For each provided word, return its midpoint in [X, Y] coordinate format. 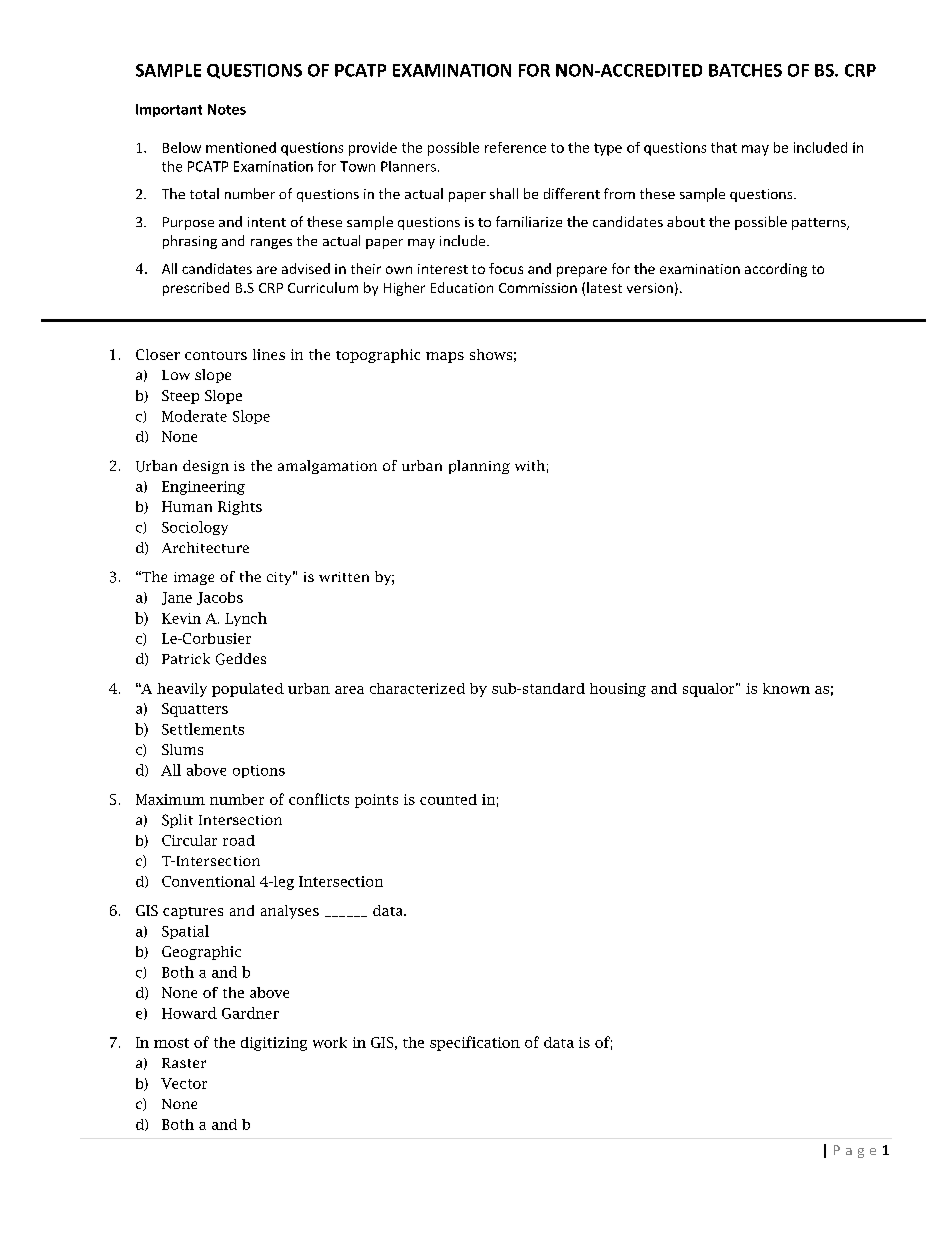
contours [216, 355]
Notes [227, 109]
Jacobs [220, 598]
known [786, 688]
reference [515, 147]
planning [479, 467]
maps [445, 357]
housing [618, 690]
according [776, 270]
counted [448, 799]
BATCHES [745, 70]
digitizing [274, 1044]
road [239, 840]
